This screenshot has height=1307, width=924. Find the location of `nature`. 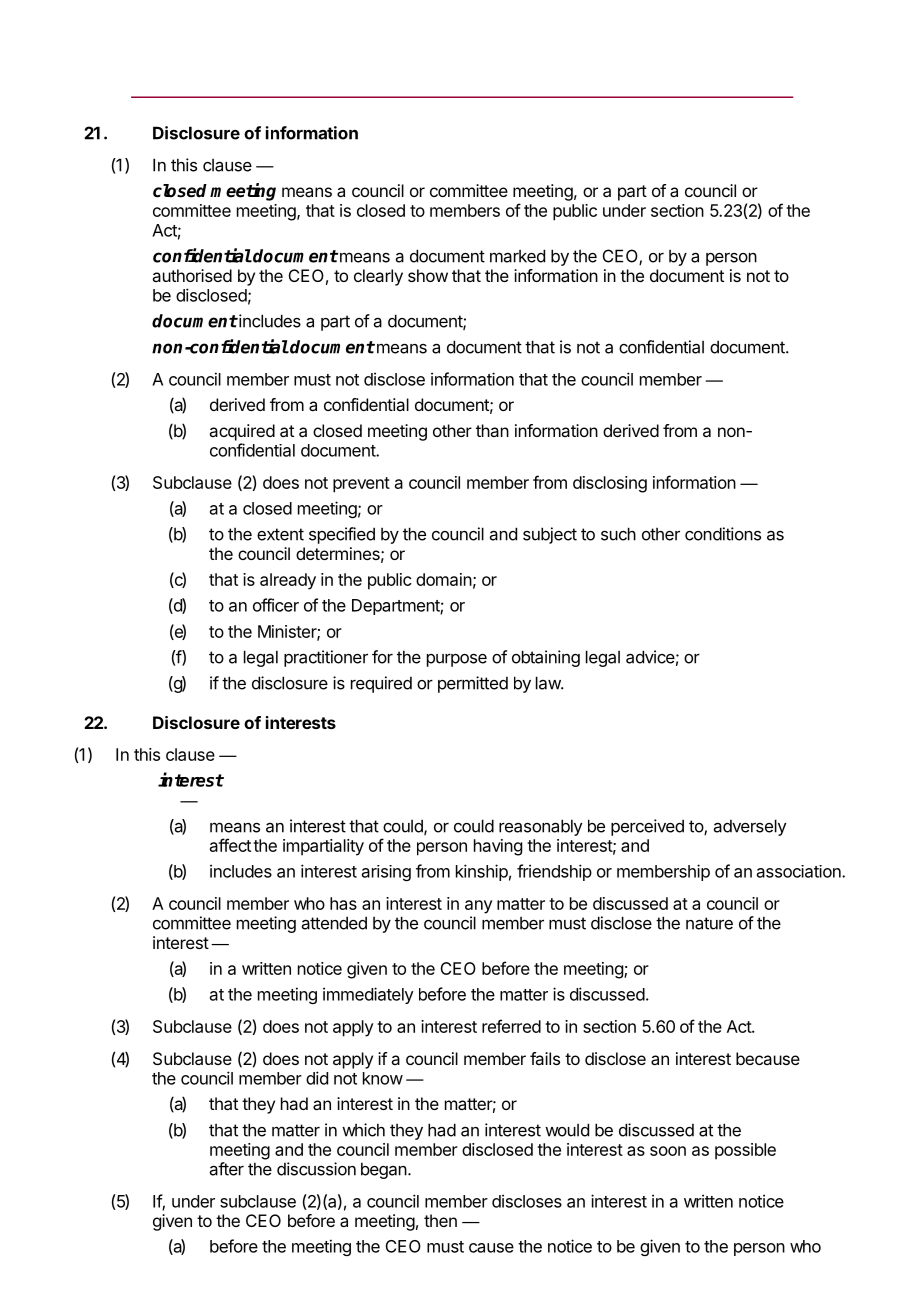

nature is located at coordinates (709, 923).
